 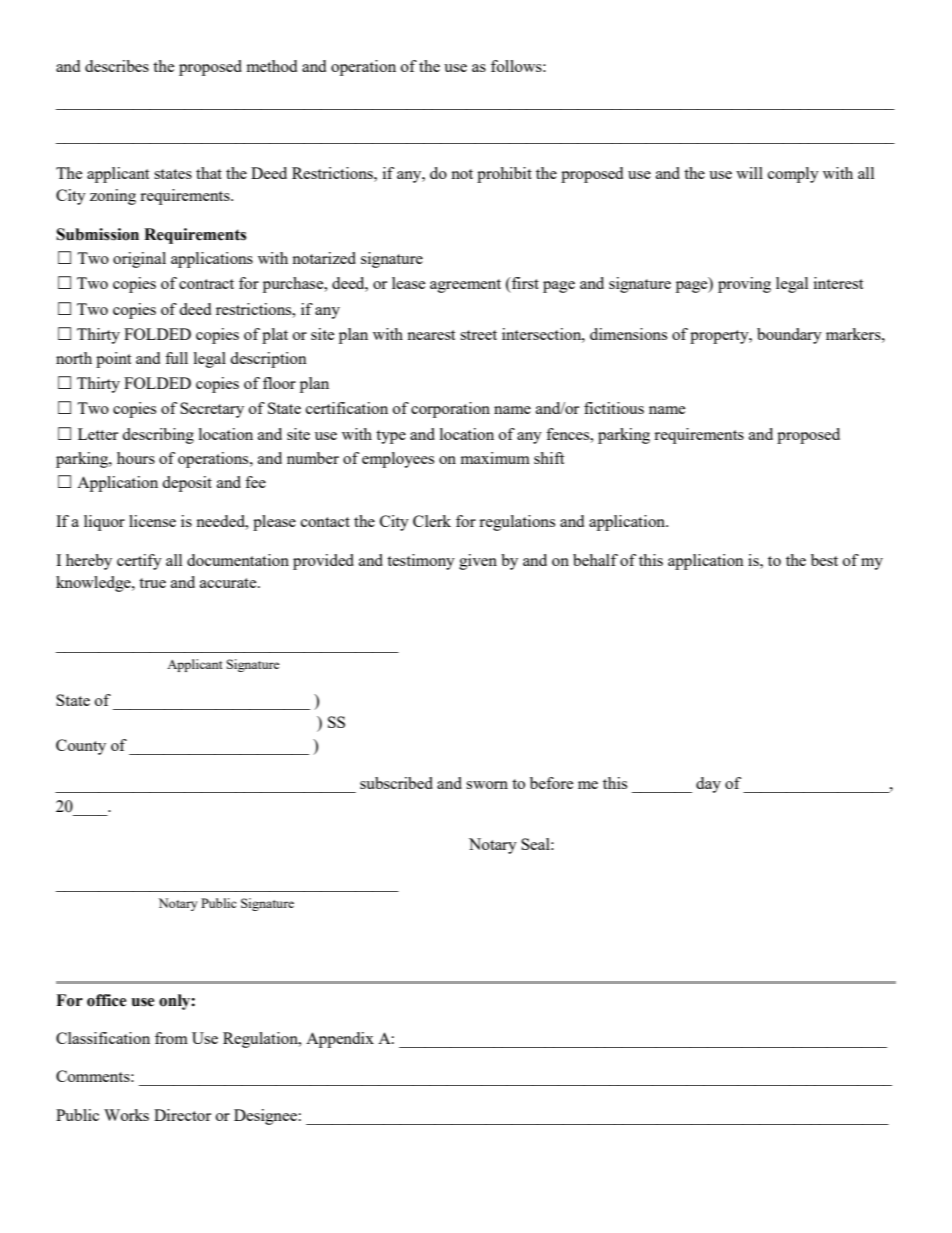 I want to click on given, so click(x=478, y=562).
